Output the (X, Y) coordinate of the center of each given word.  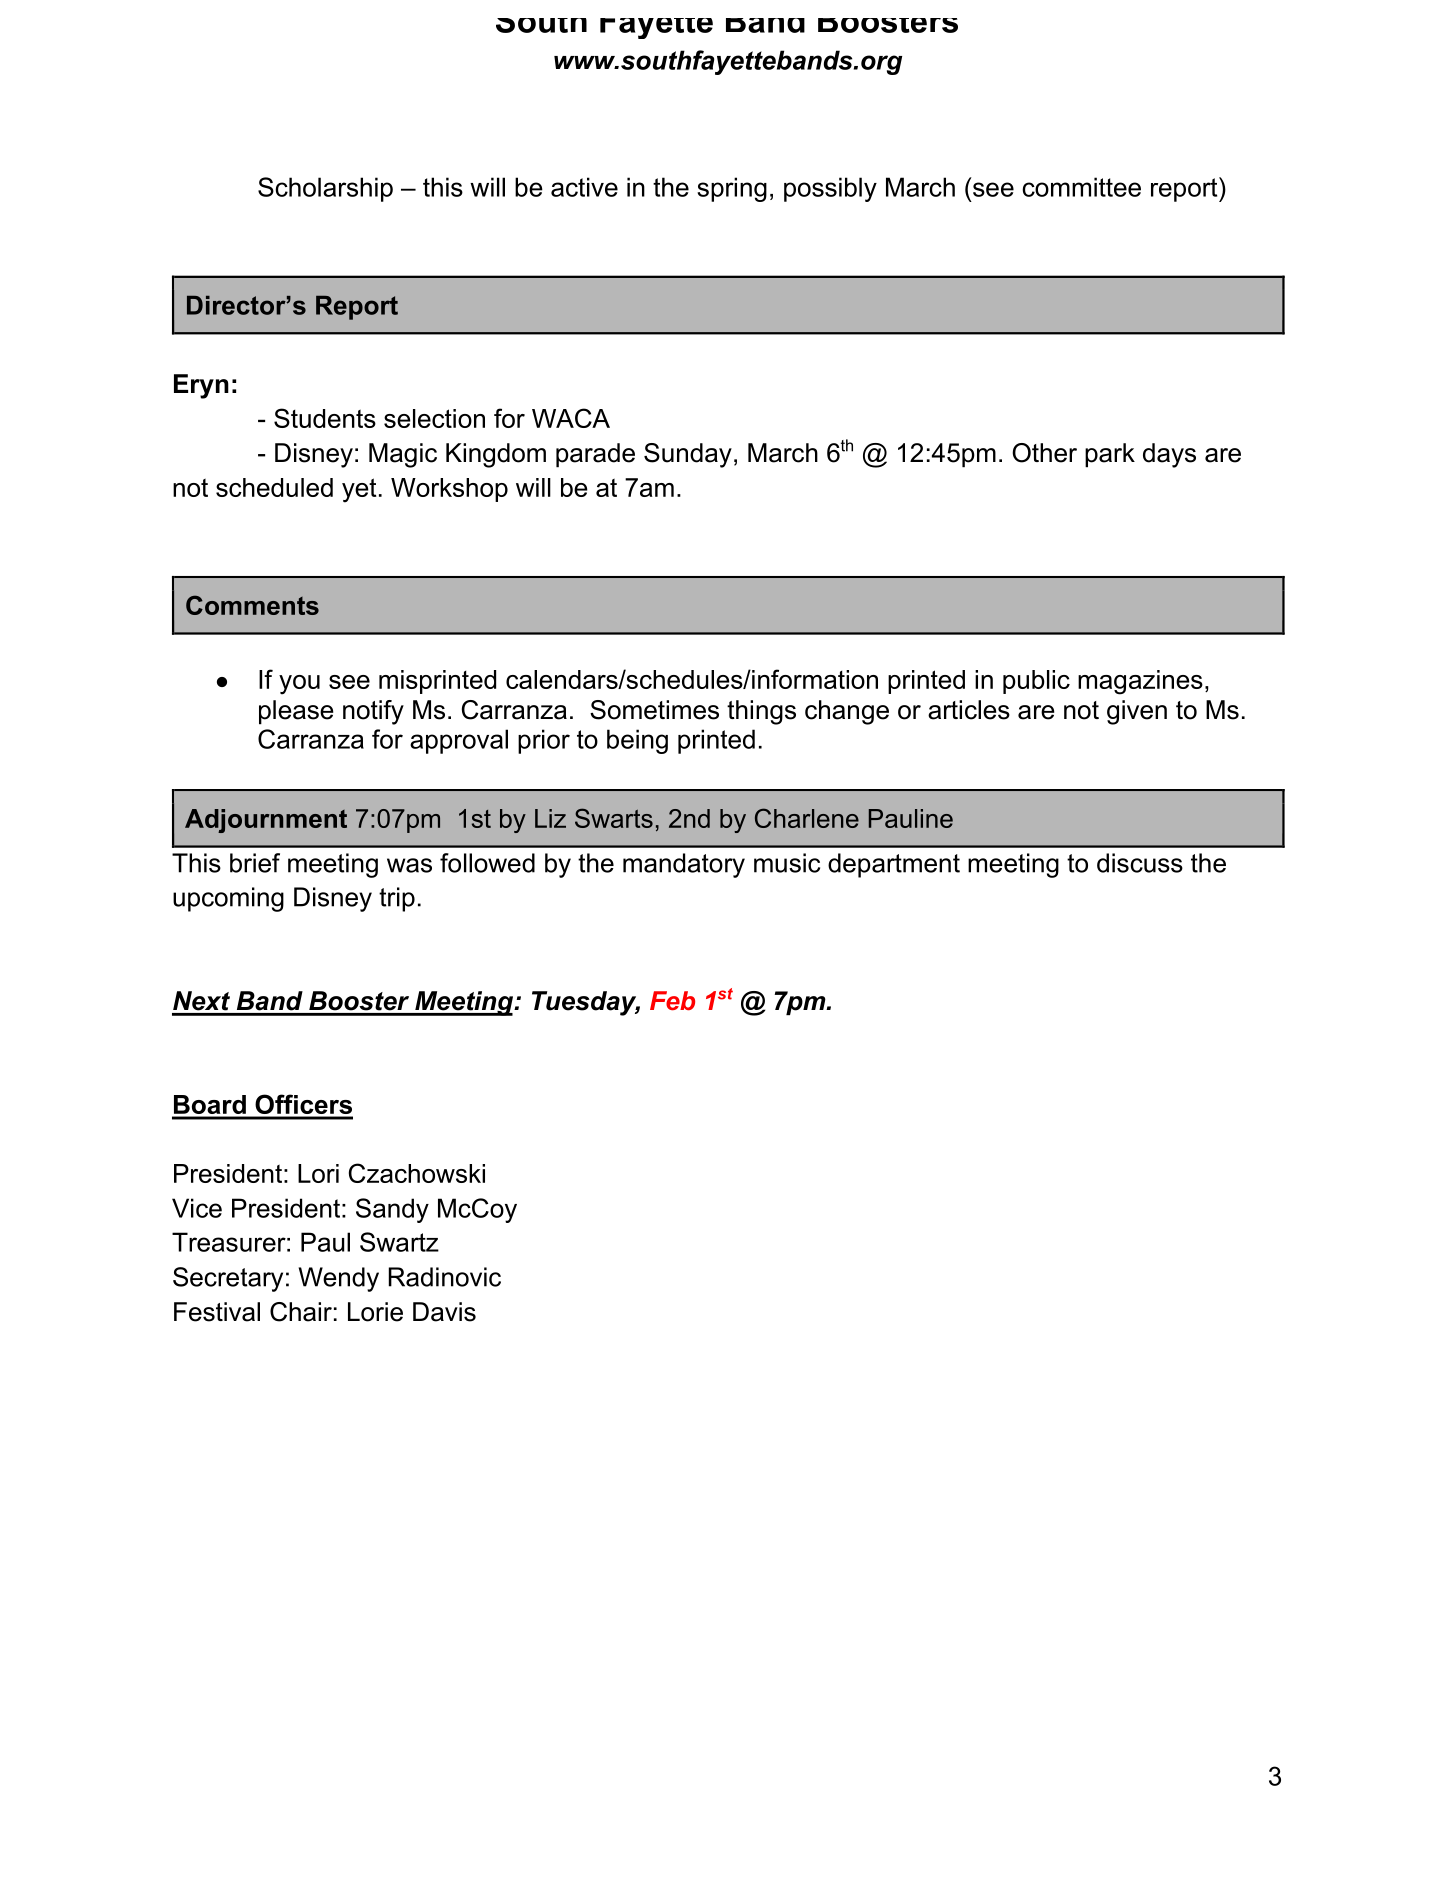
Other (1044, 453)
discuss (1140, 863)
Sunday (688, 455)
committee (1081, 187)
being (637, 741)
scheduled (274, 487)
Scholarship (325, 189)
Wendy (339, 1279)
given (1137, 712)
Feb (672, 1001)
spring (732, 189)
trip (397, 899)
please (296, 712)
